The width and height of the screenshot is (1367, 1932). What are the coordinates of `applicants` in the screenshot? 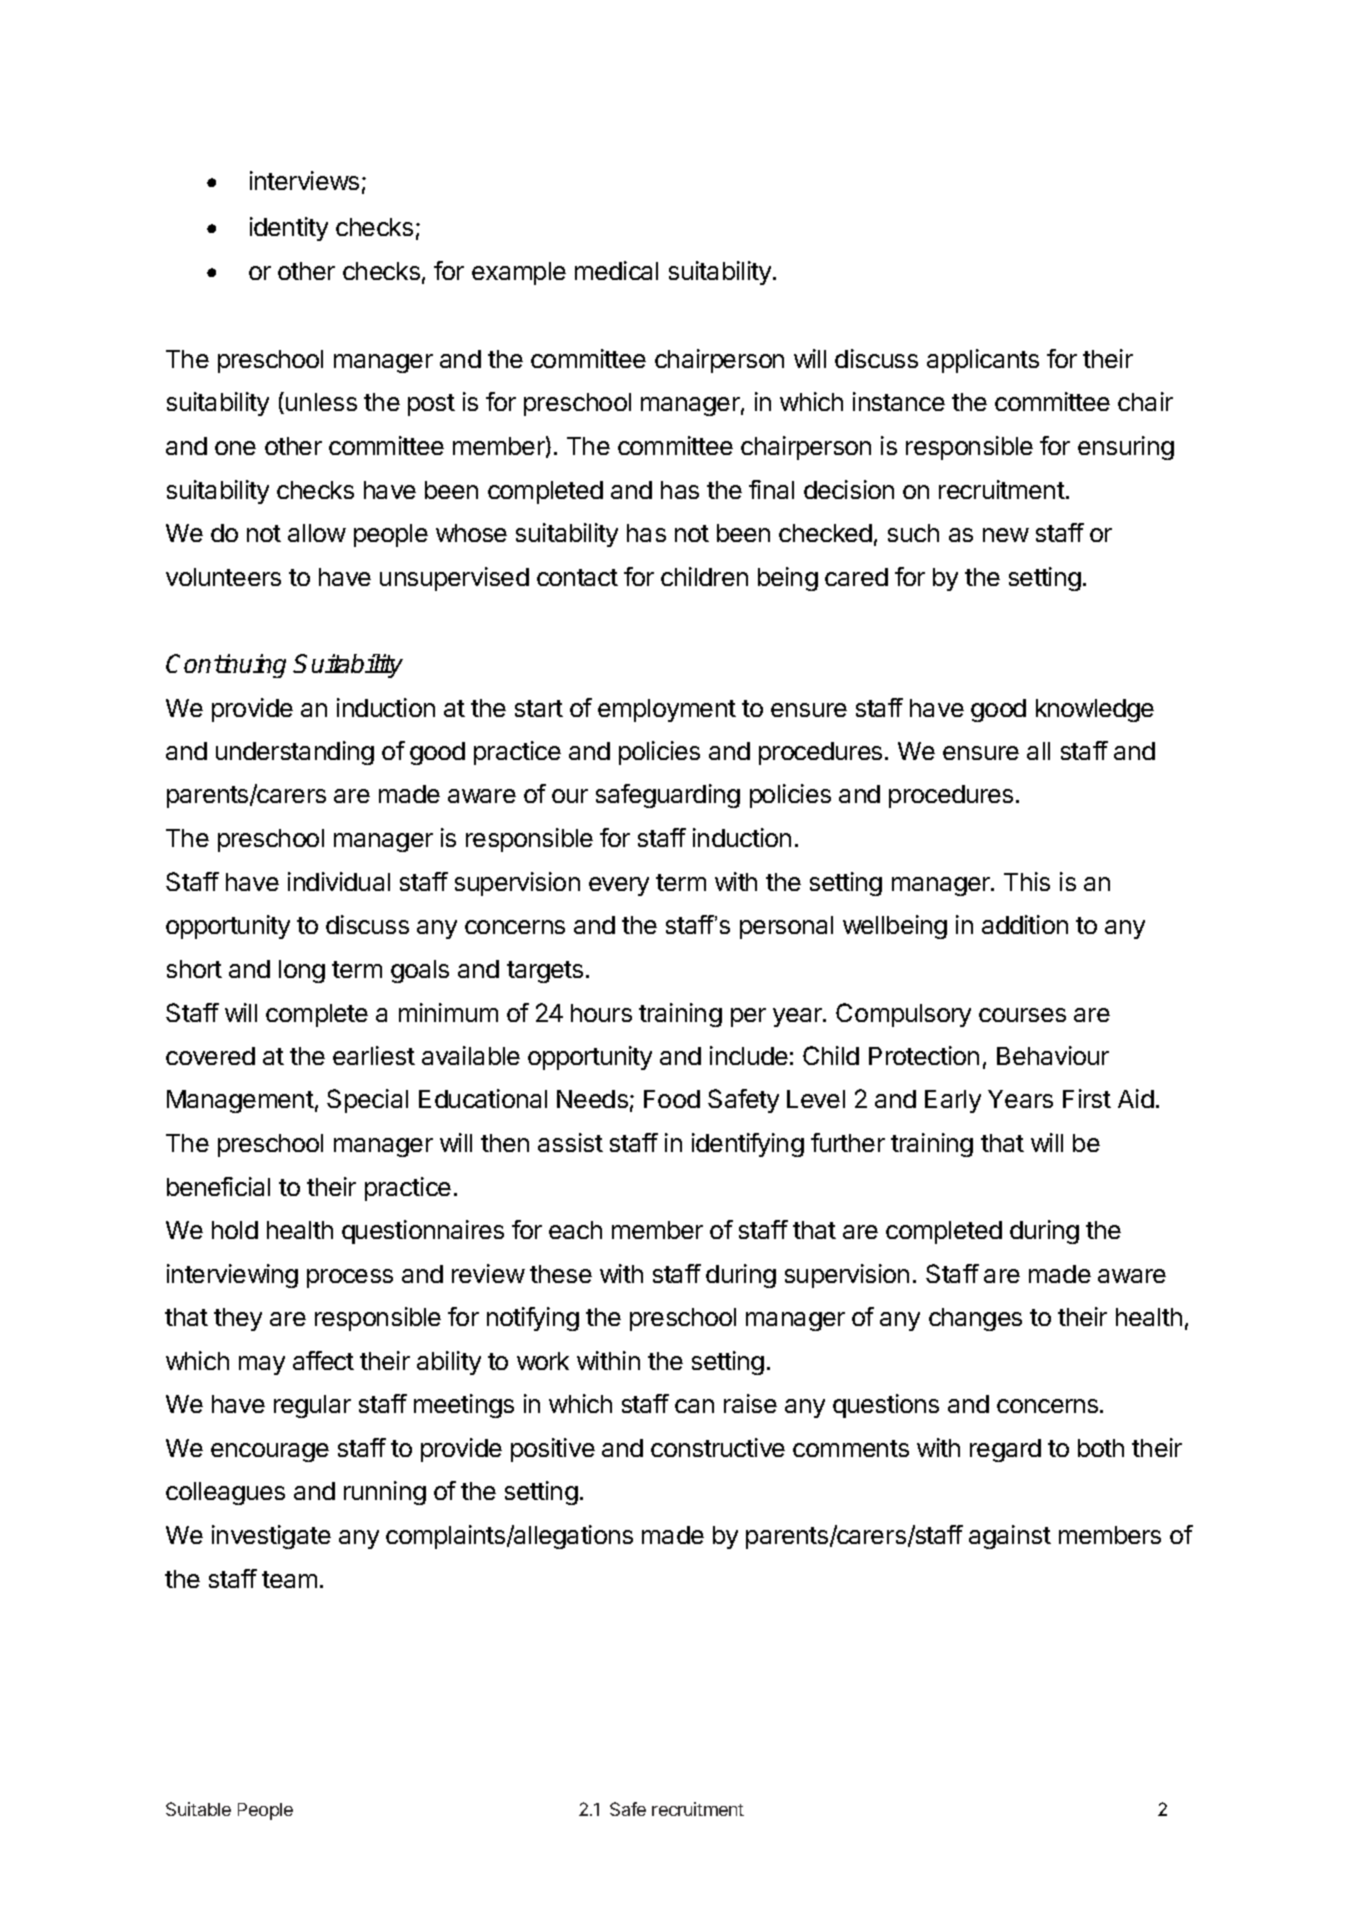 It's located at (983, 361).
